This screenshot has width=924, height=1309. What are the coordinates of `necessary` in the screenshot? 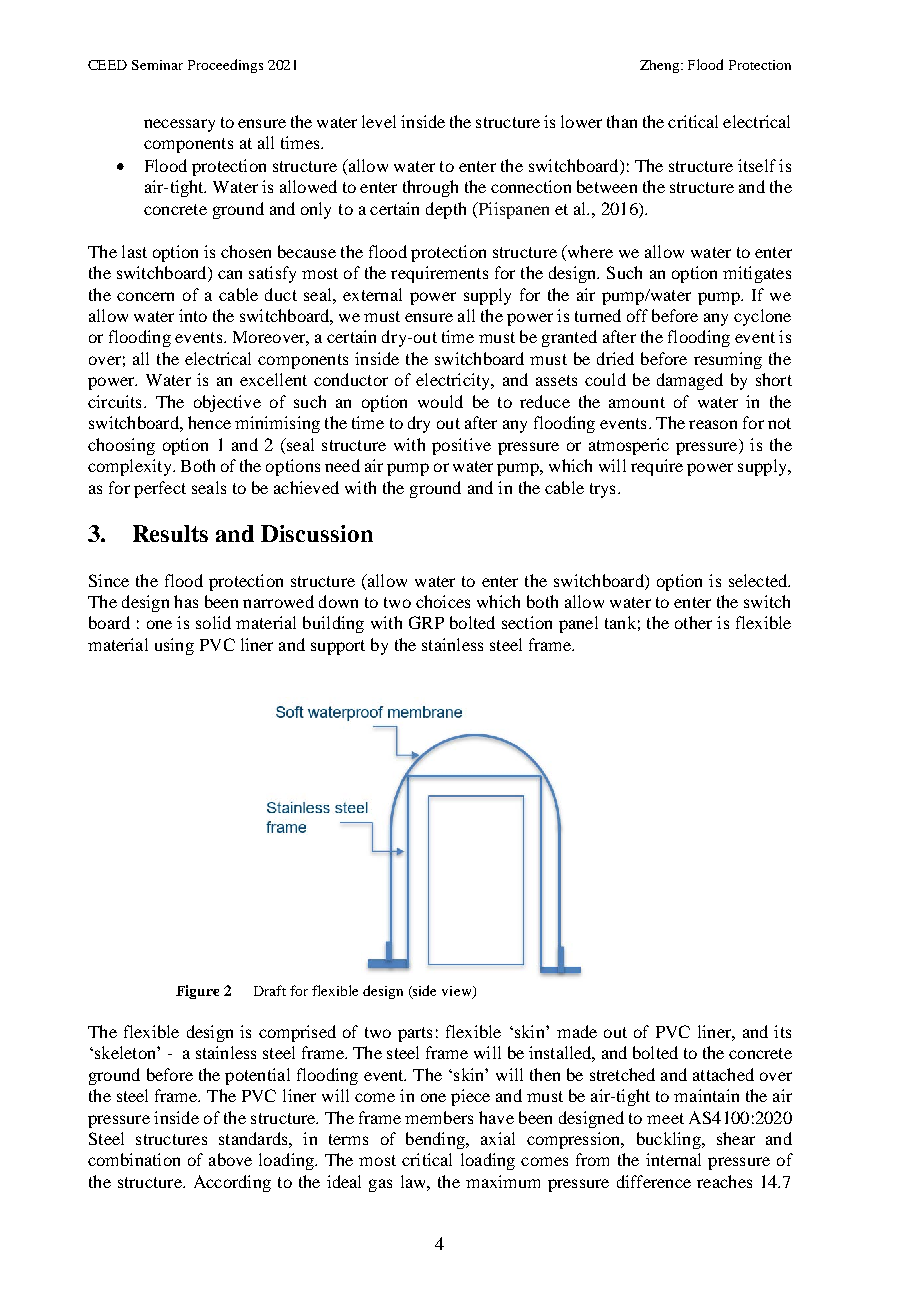 It's located at (179, 125).
